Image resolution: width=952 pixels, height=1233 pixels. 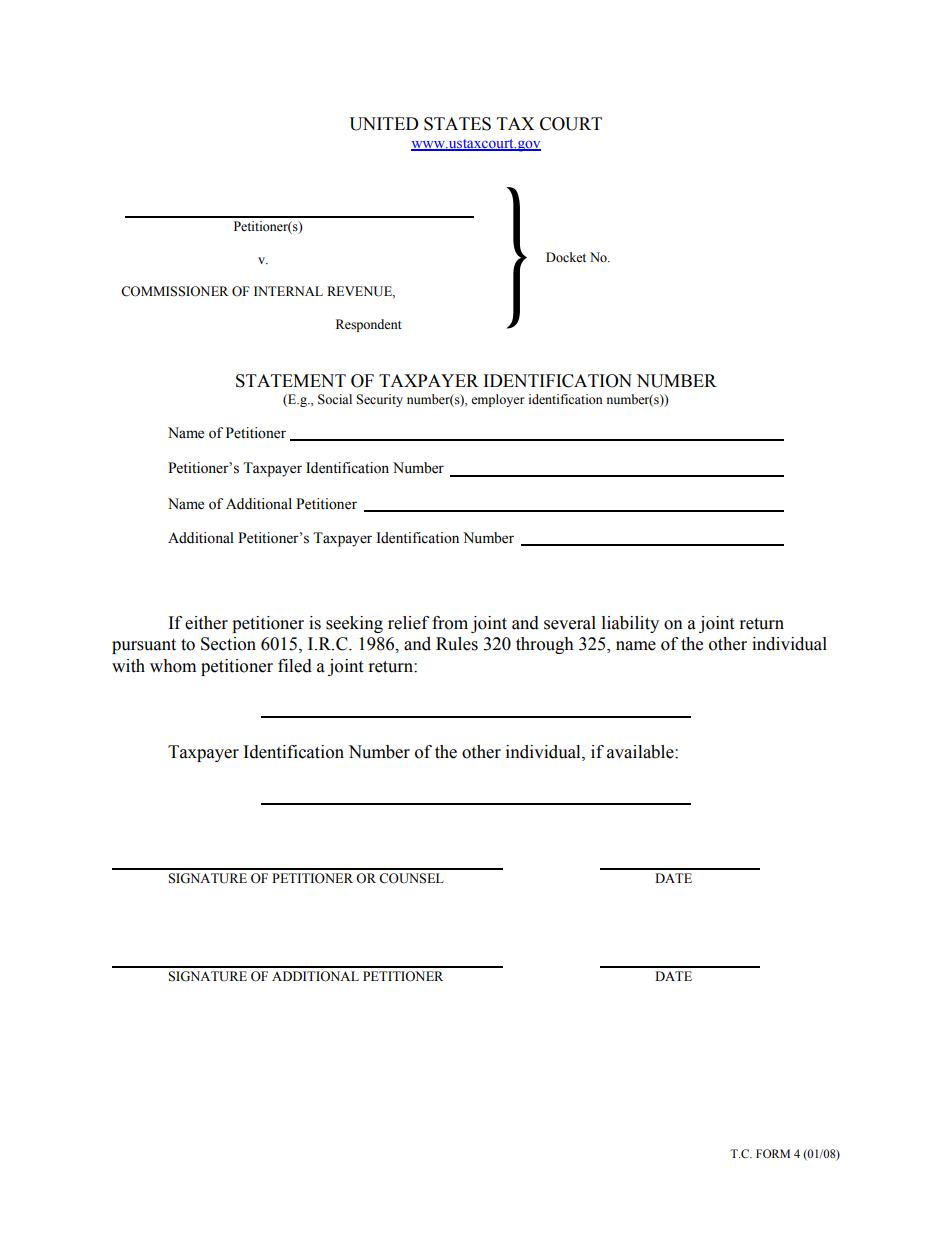 I want to click on FORM, so click(x=773, y=1153).
